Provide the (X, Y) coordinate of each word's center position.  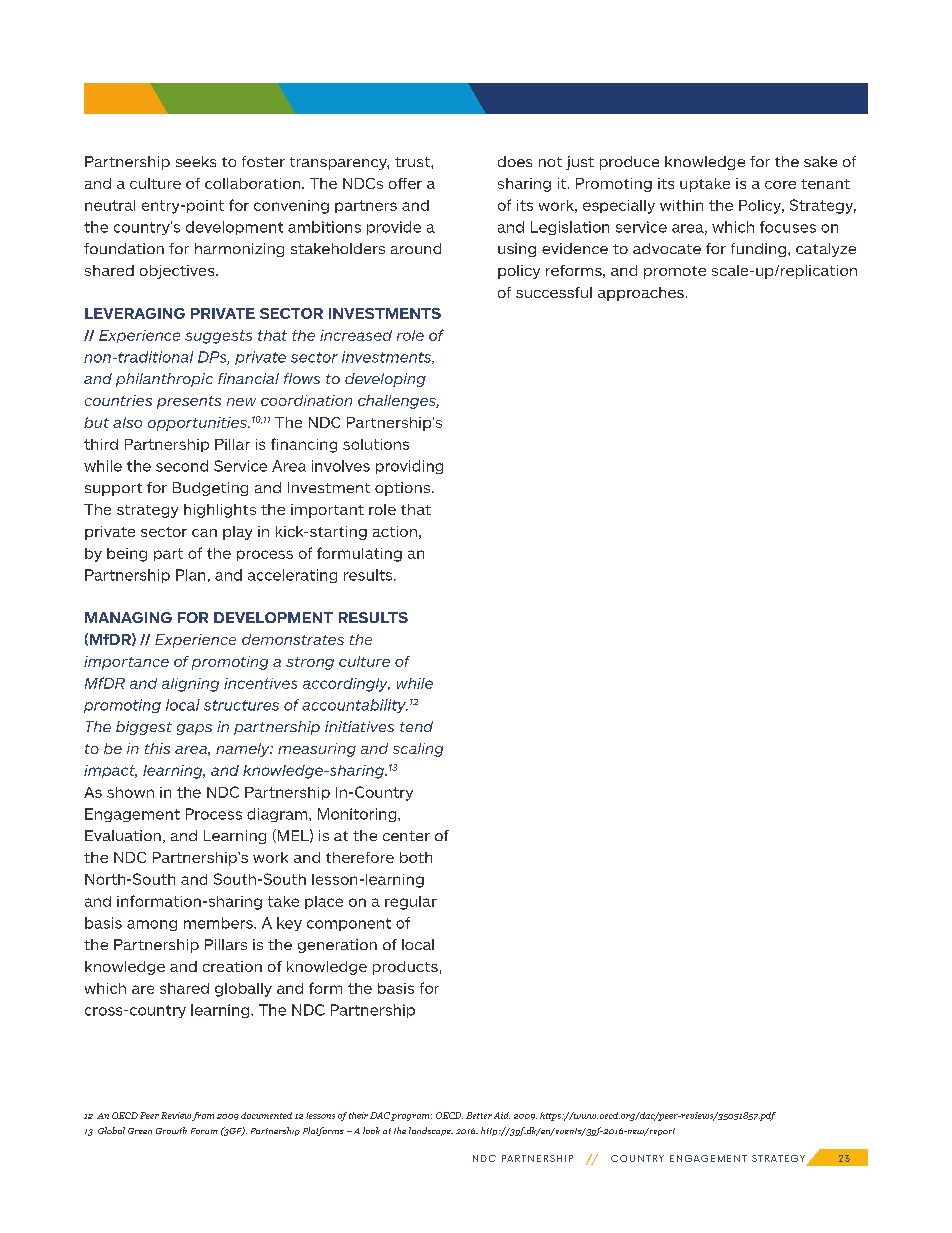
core (780, 185)
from (203, 1116)
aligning (190, 685)
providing (409, 467)
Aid (502, 1115)
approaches (641, 294)
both (416, 857)
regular (411, 903)
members (219, 923)
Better (479, 1115)
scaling (418, 750)
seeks (196, 161)
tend (416, 726)
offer (405, 183)
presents (189, 402)
